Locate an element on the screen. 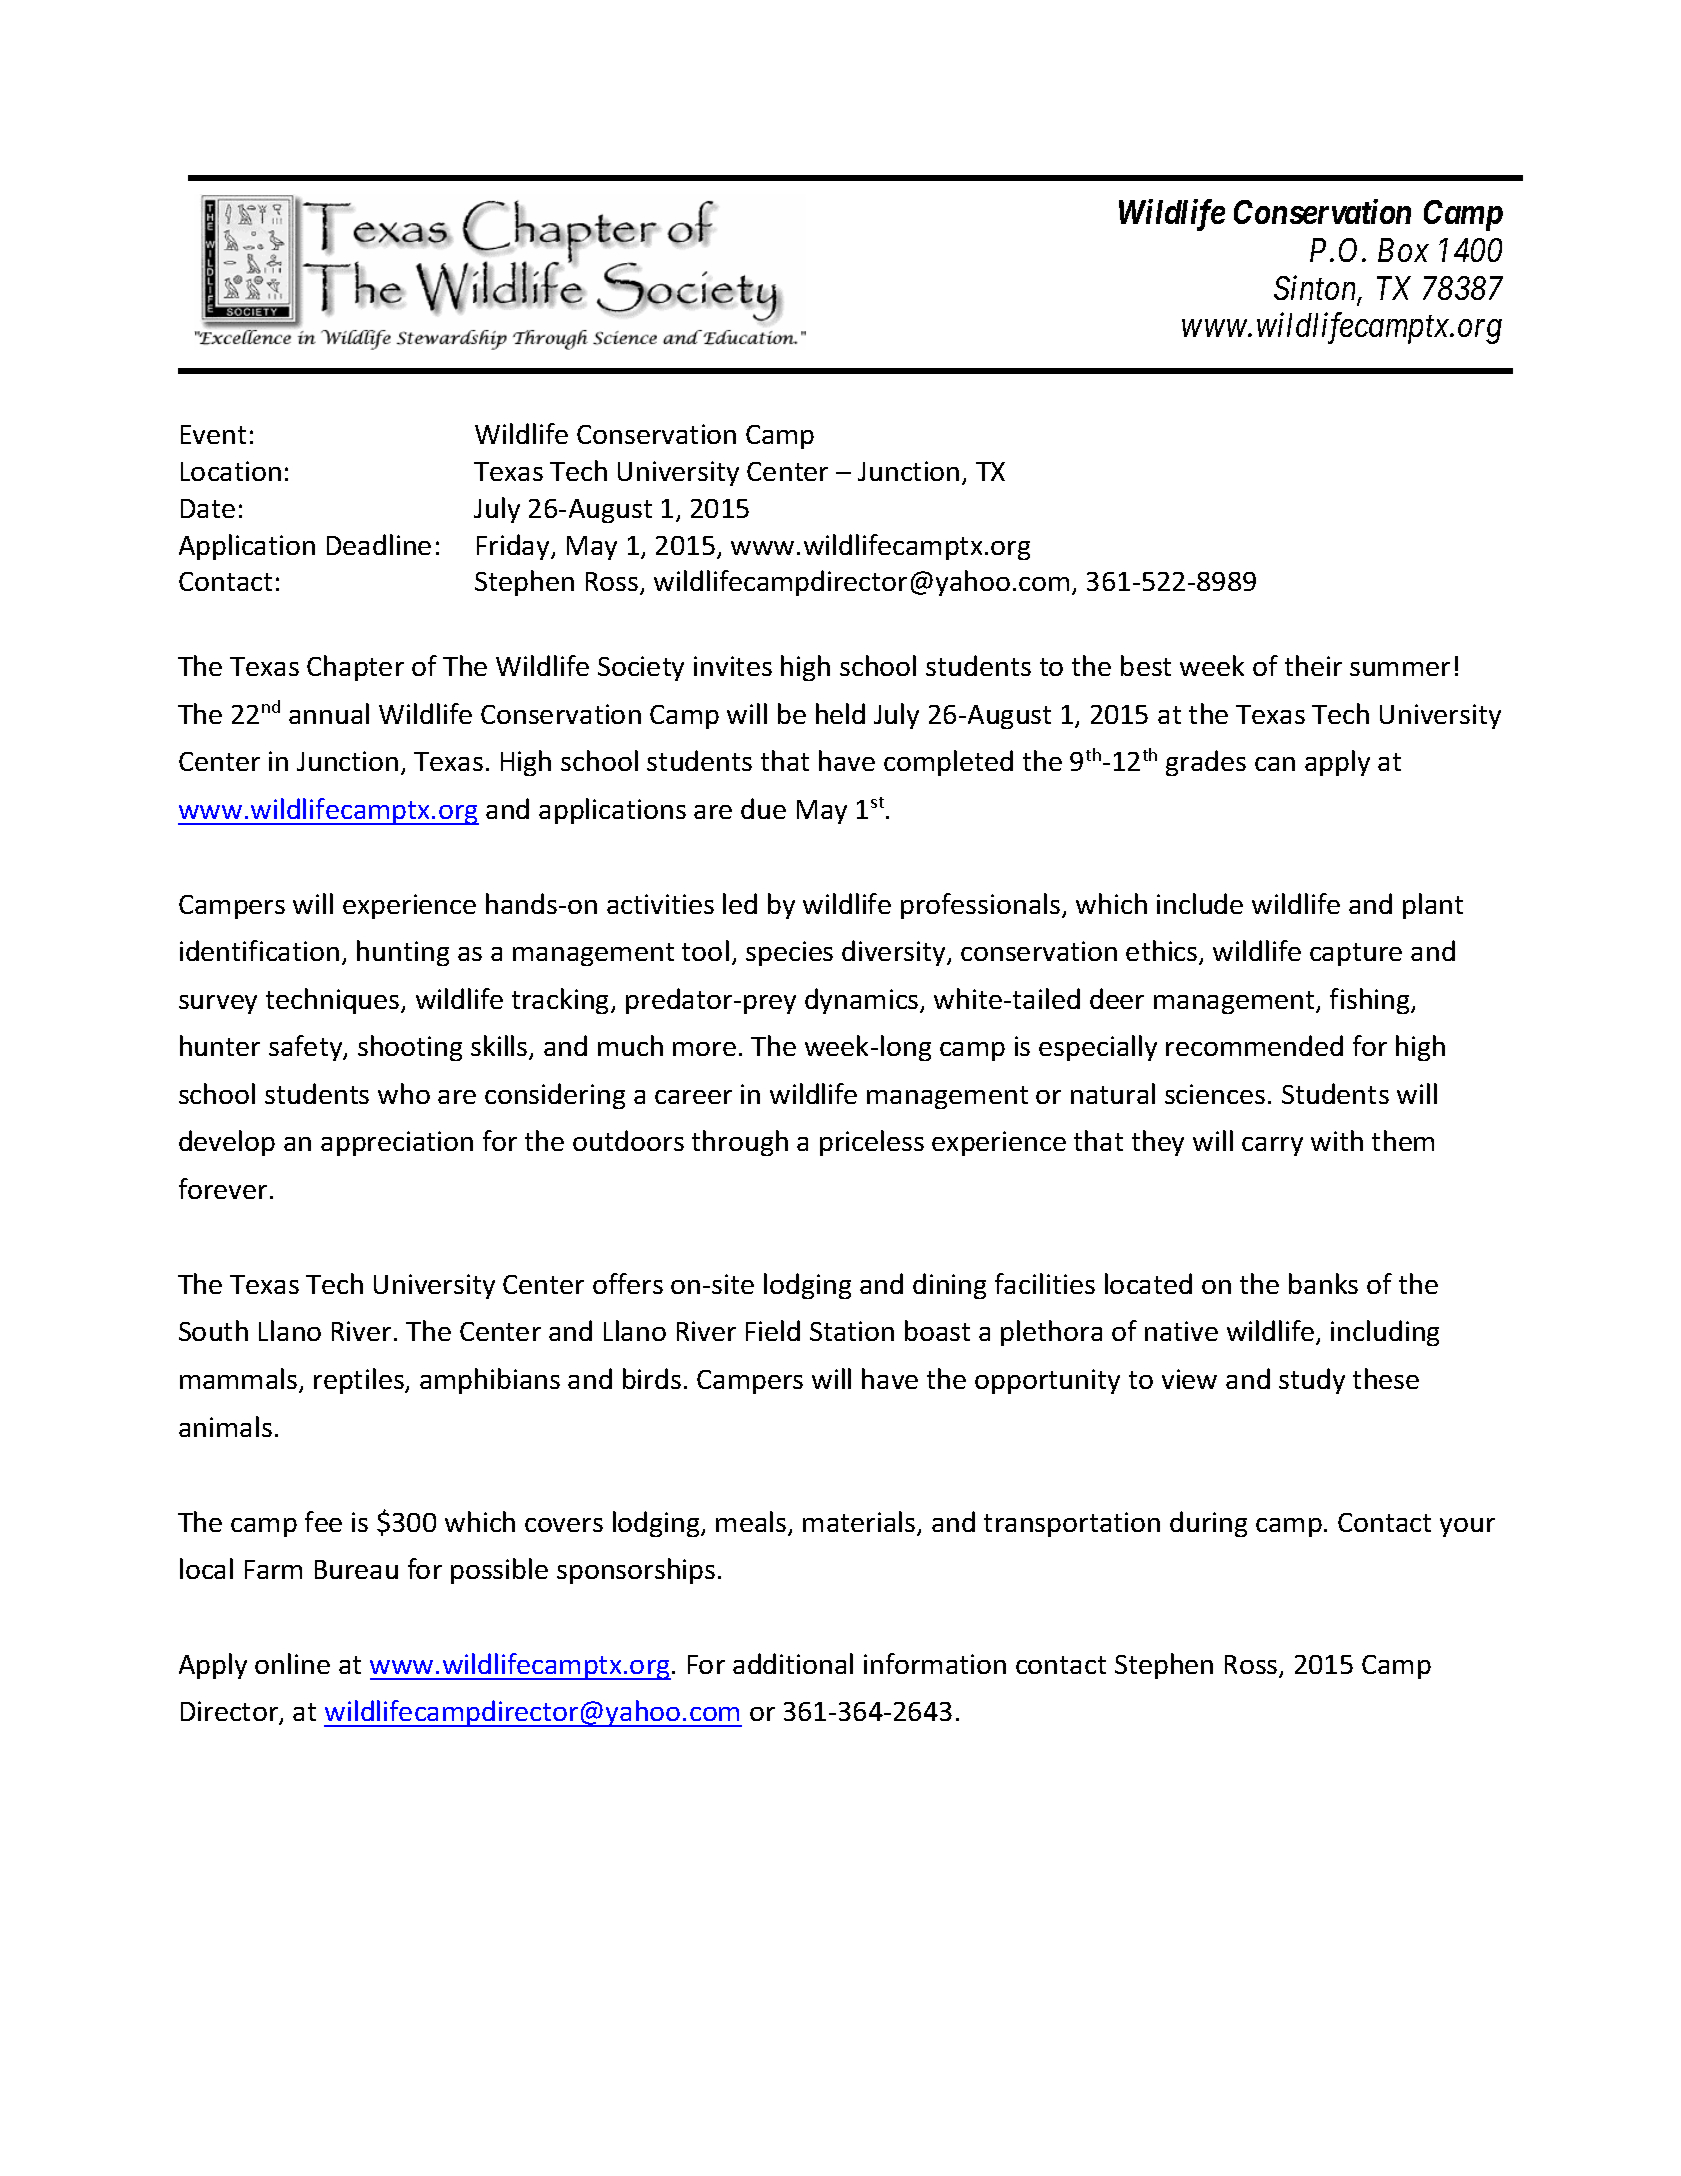  Bureau is located at coordinates (356, 1569).
